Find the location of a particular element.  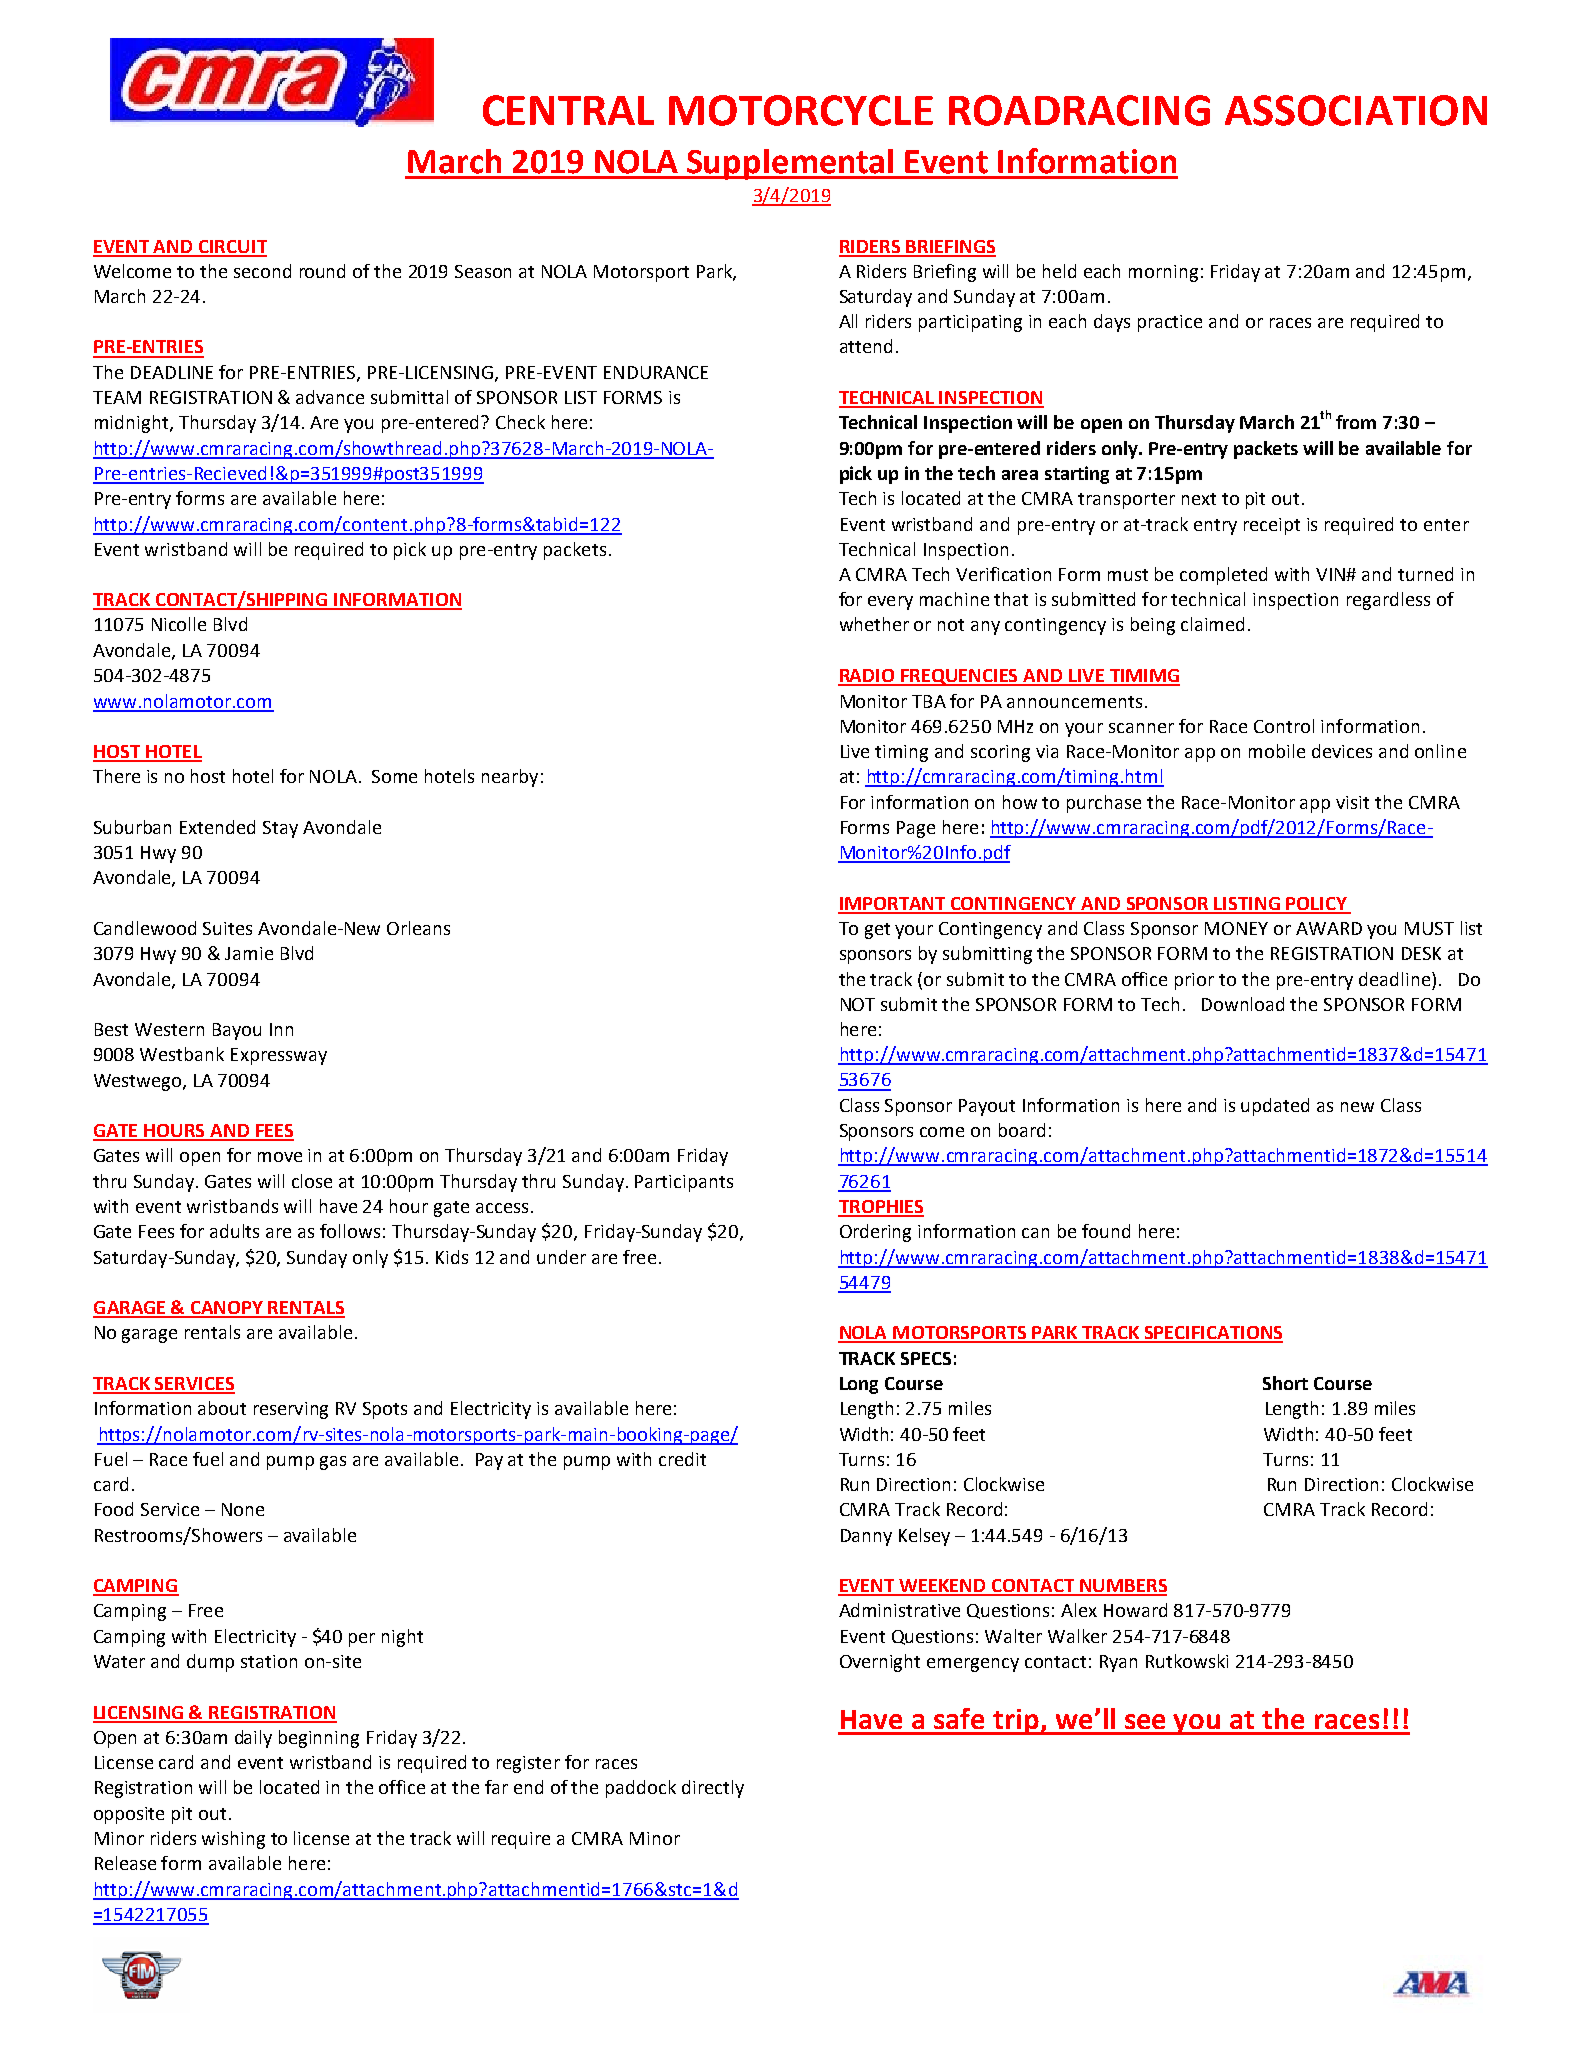

Short is located at coordinates (1285, 1383).
